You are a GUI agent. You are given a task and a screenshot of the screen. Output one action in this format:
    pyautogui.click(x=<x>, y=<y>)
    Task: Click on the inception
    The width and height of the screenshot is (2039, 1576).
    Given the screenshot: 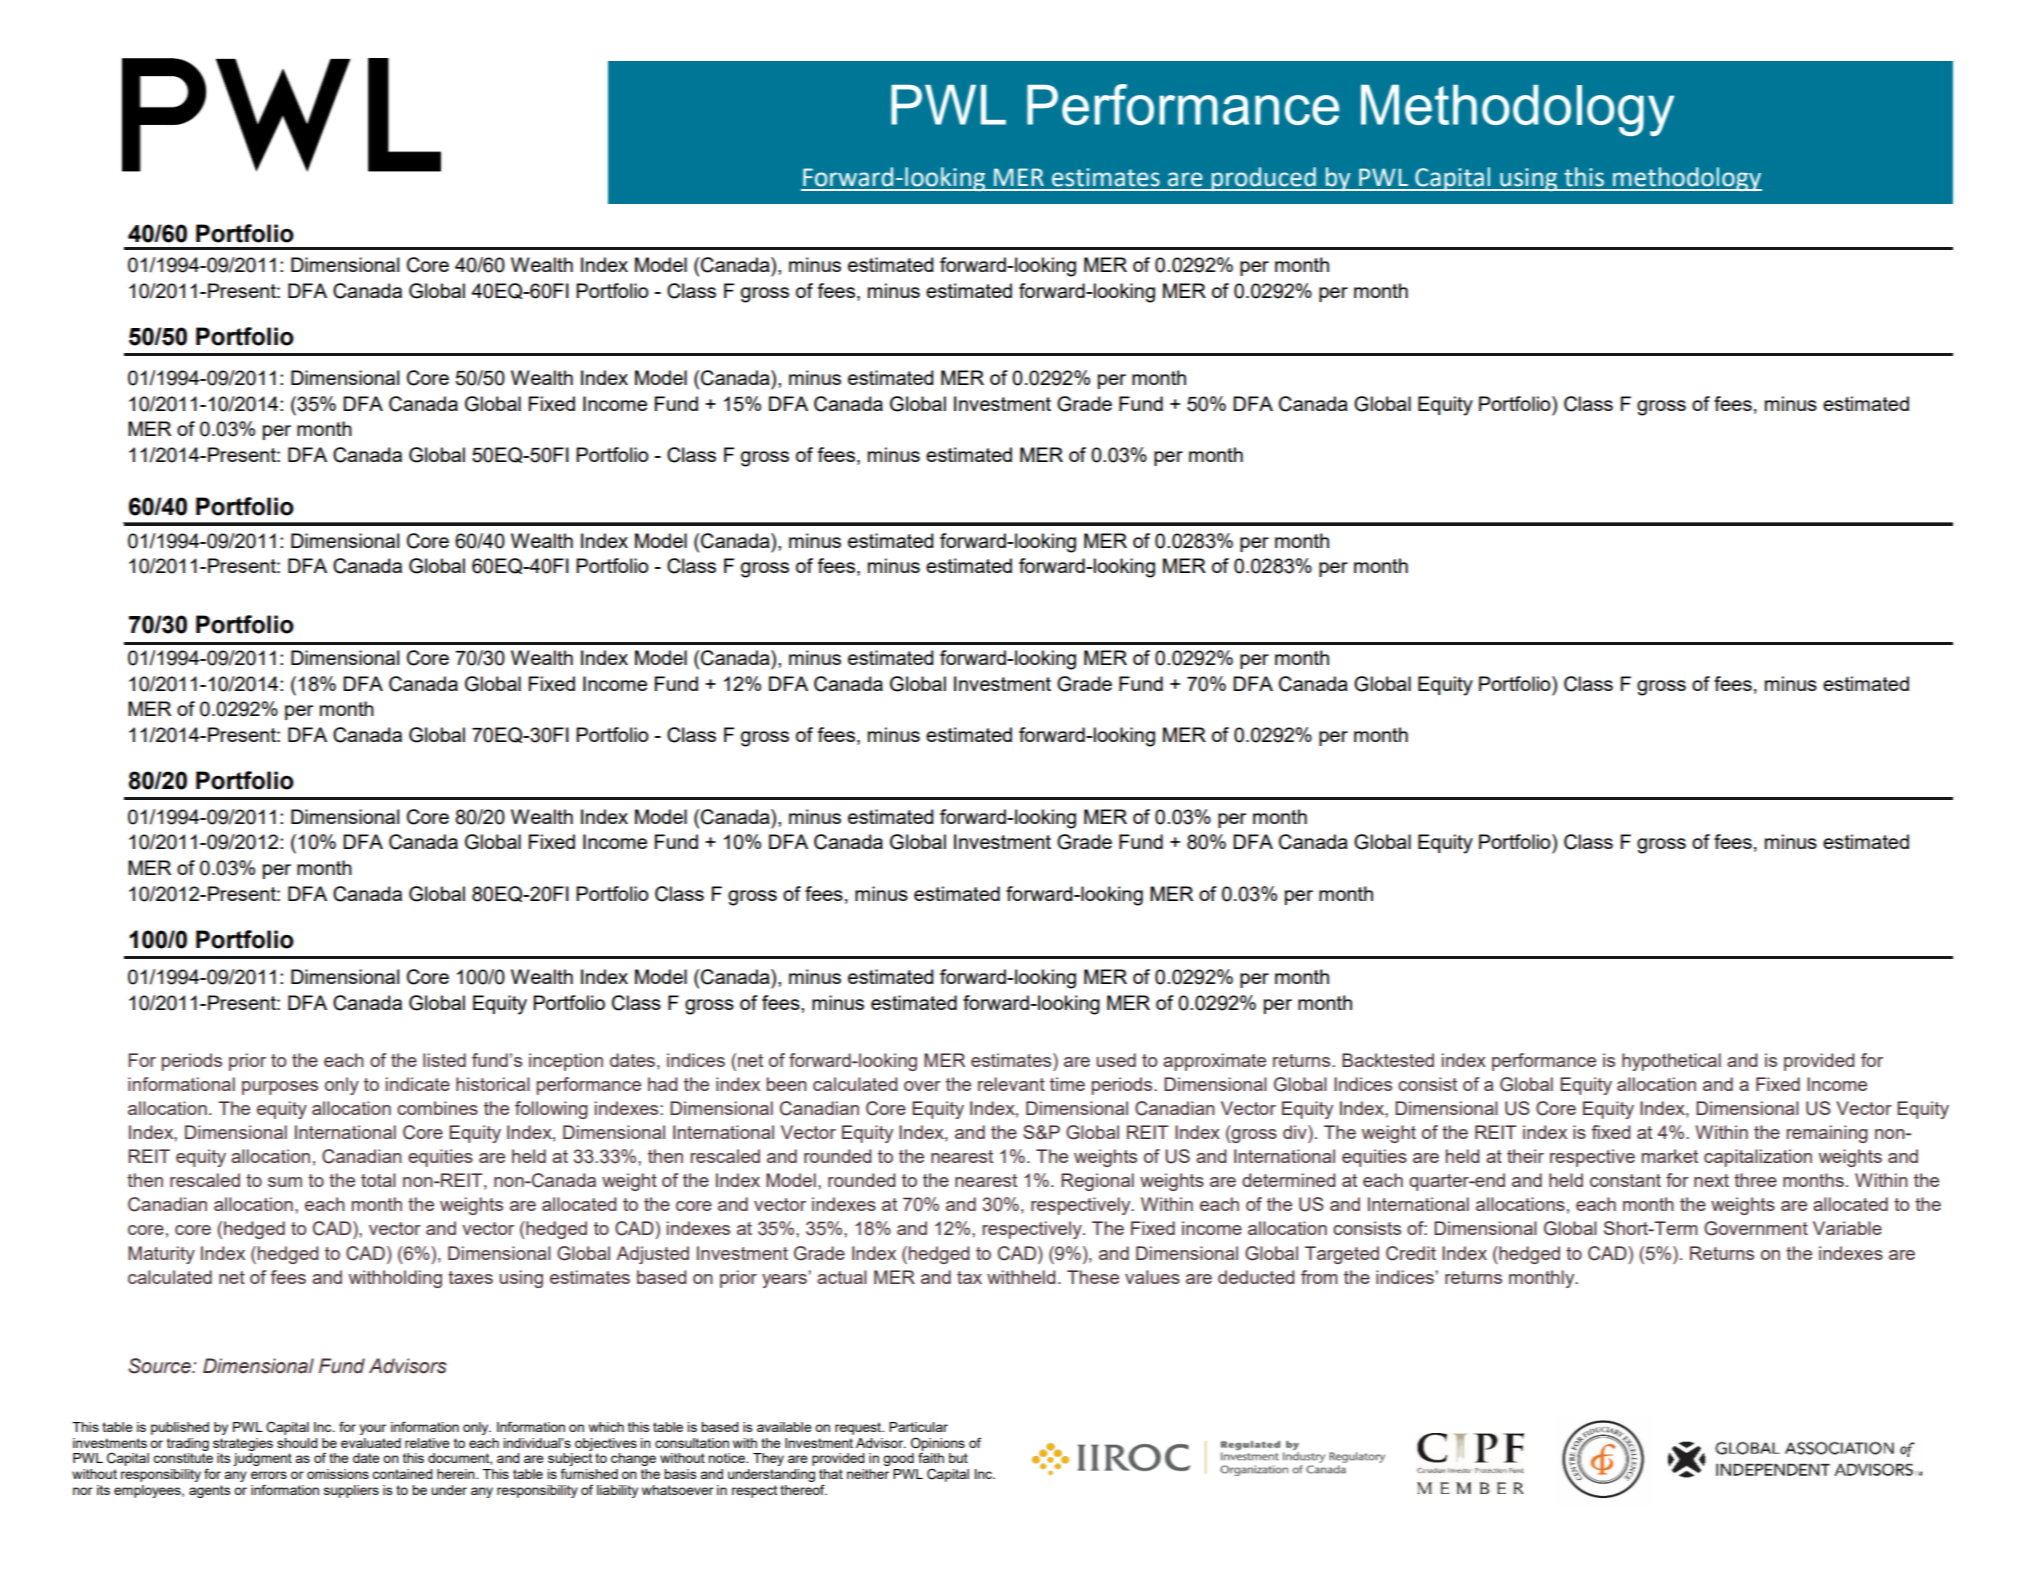 What is the action you would take?
    pyautogui.click(x=566, y=1062)
